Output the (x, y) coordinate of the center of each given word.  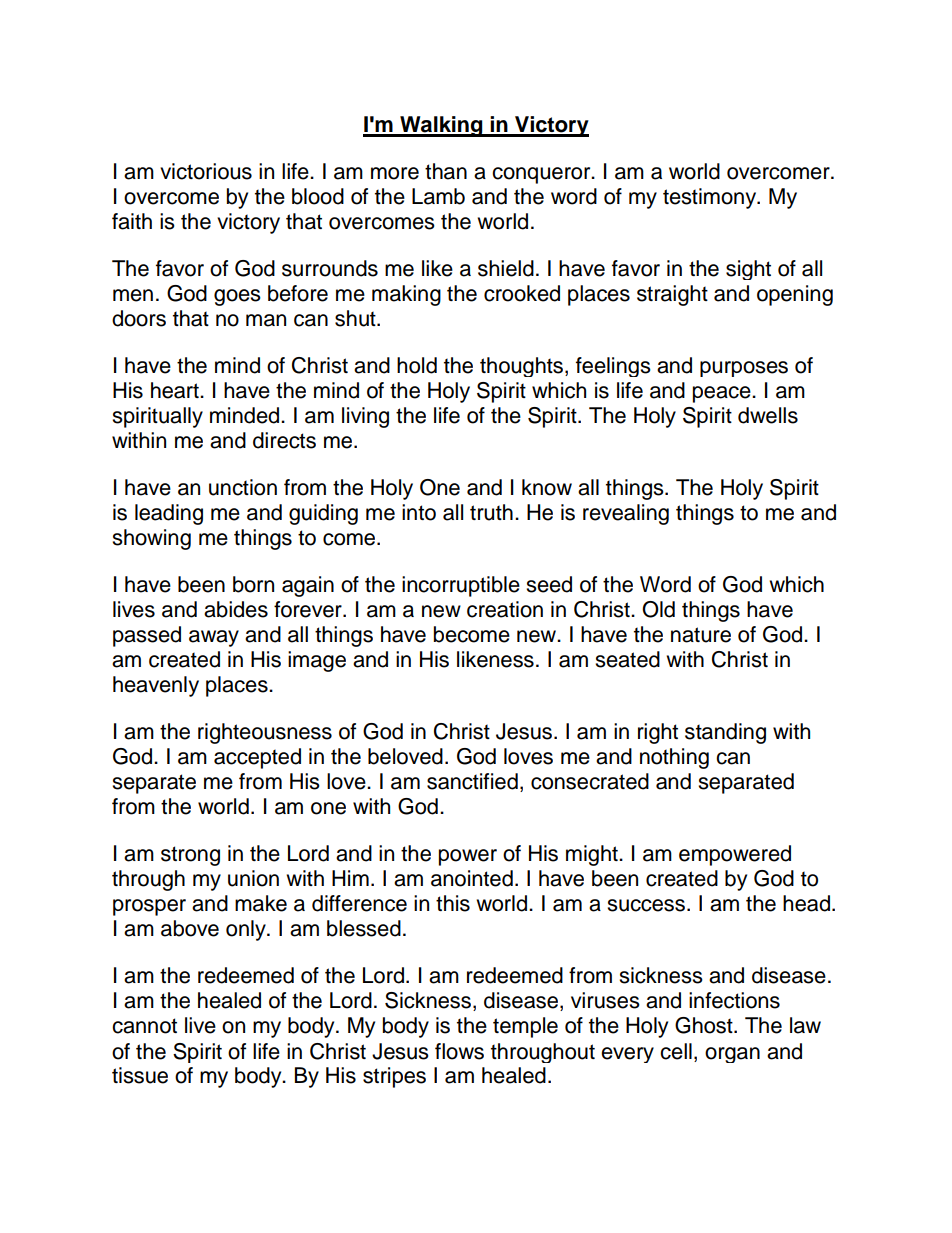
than (446, 171)
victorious (206, 171)
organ (732, 1055)
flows (459, 1051)
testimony (711, 198)
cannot (144, 1026)
